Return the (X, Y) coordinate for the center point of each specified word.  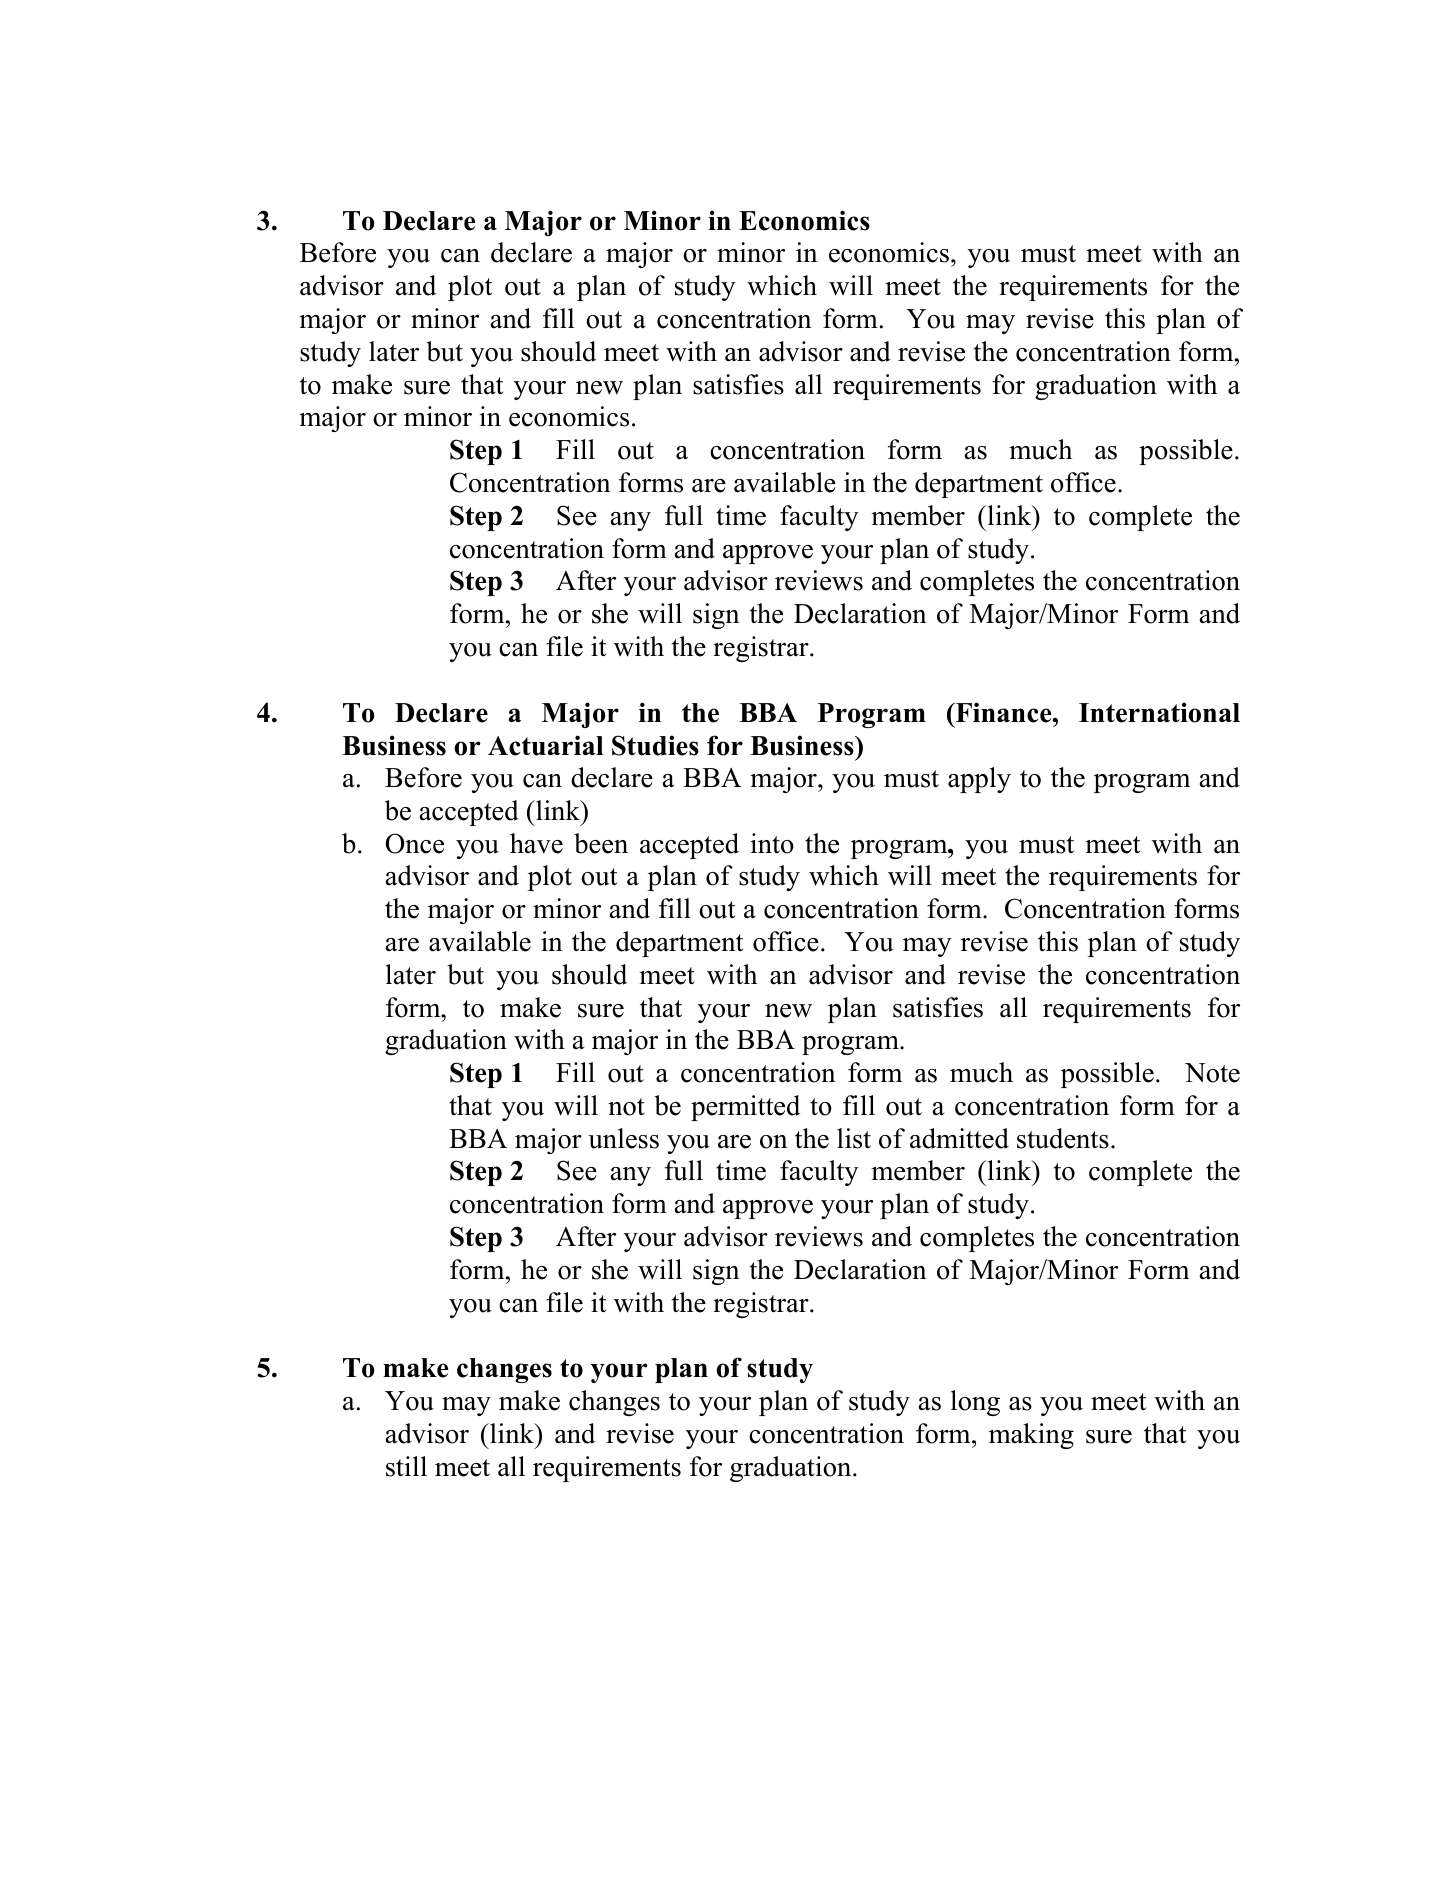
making (1031, 1436)
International (1159, 712)
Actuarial (546, 745)
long (975, 1403)
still (406, 1466)
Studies (655, 745)
